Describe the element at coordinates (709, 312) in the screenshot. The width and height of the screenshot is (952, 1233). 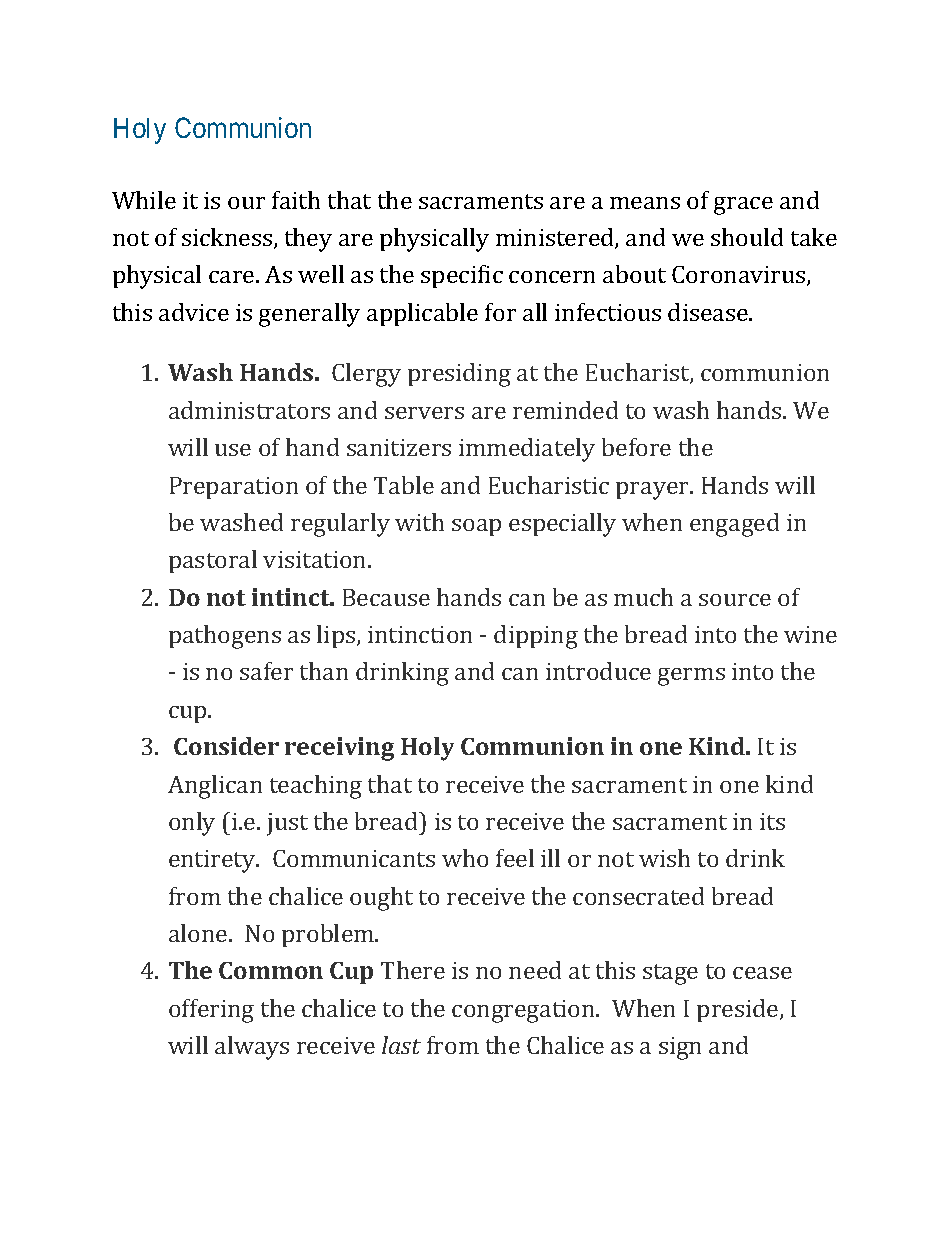
I see `disease` at that location.
